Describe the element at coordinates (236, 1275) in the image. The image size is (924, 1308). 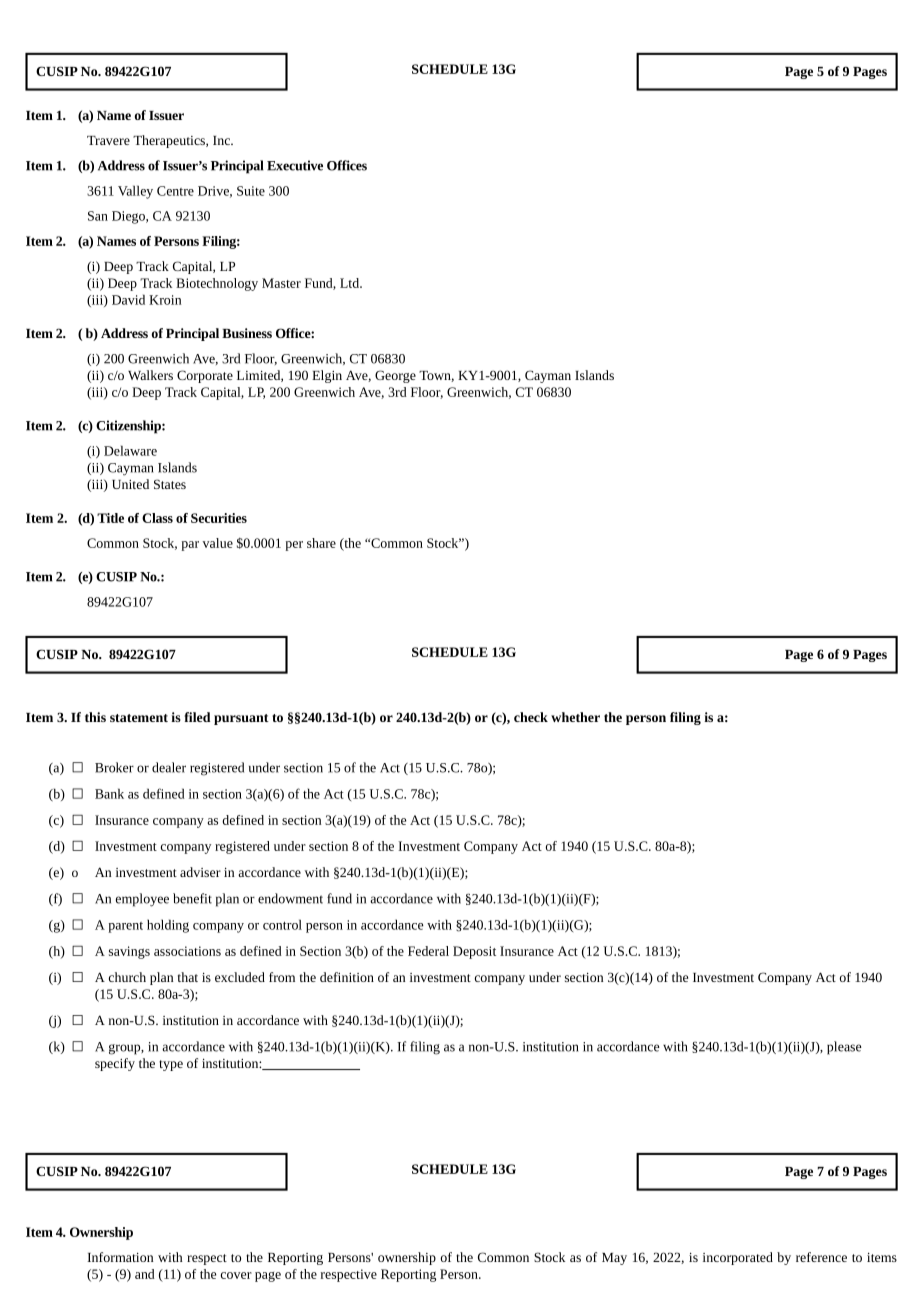
I see `cover` at that location.
